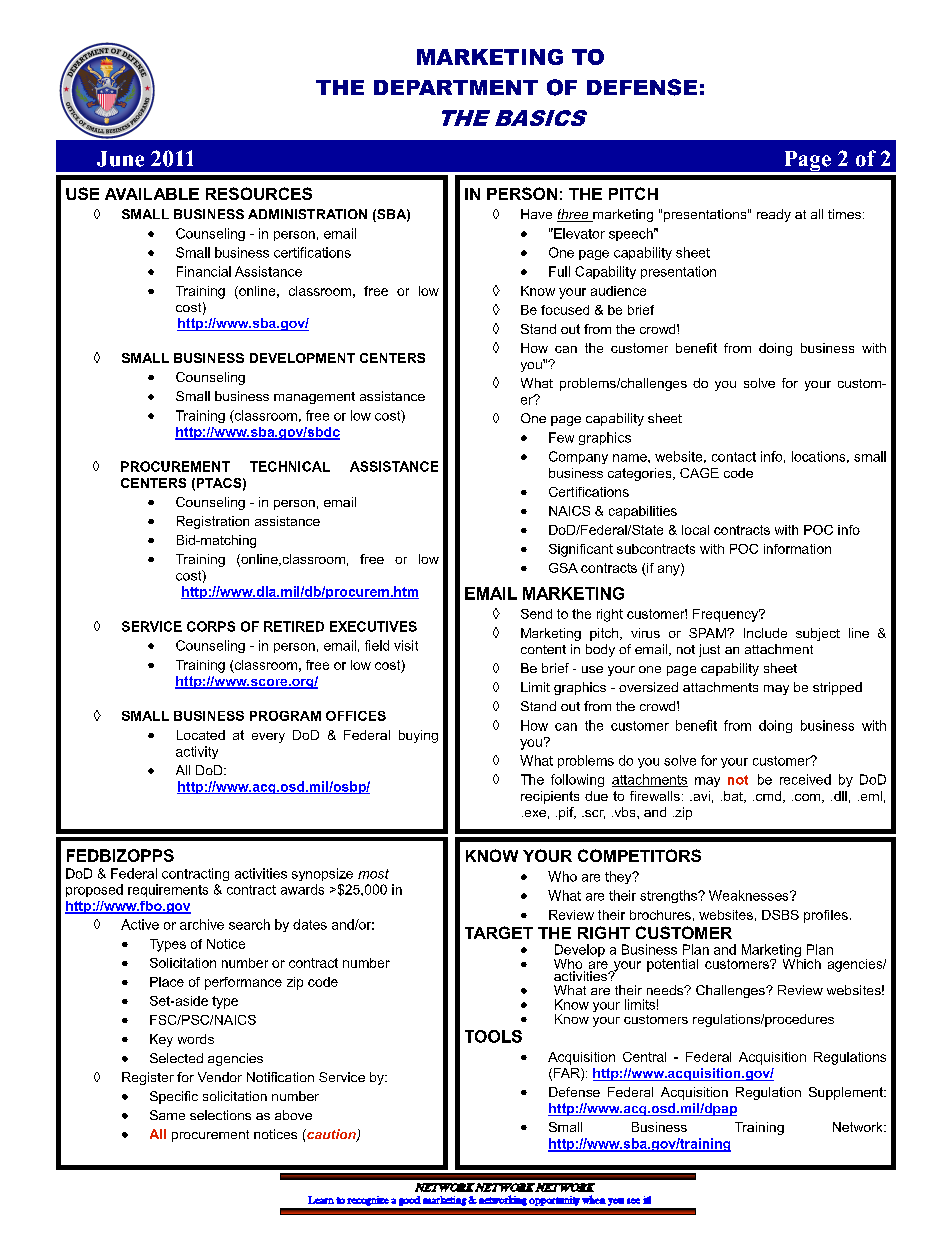 The height and width of the screenshot is (1233, 952). I want to click on Supplement, so click(847, 1093).
